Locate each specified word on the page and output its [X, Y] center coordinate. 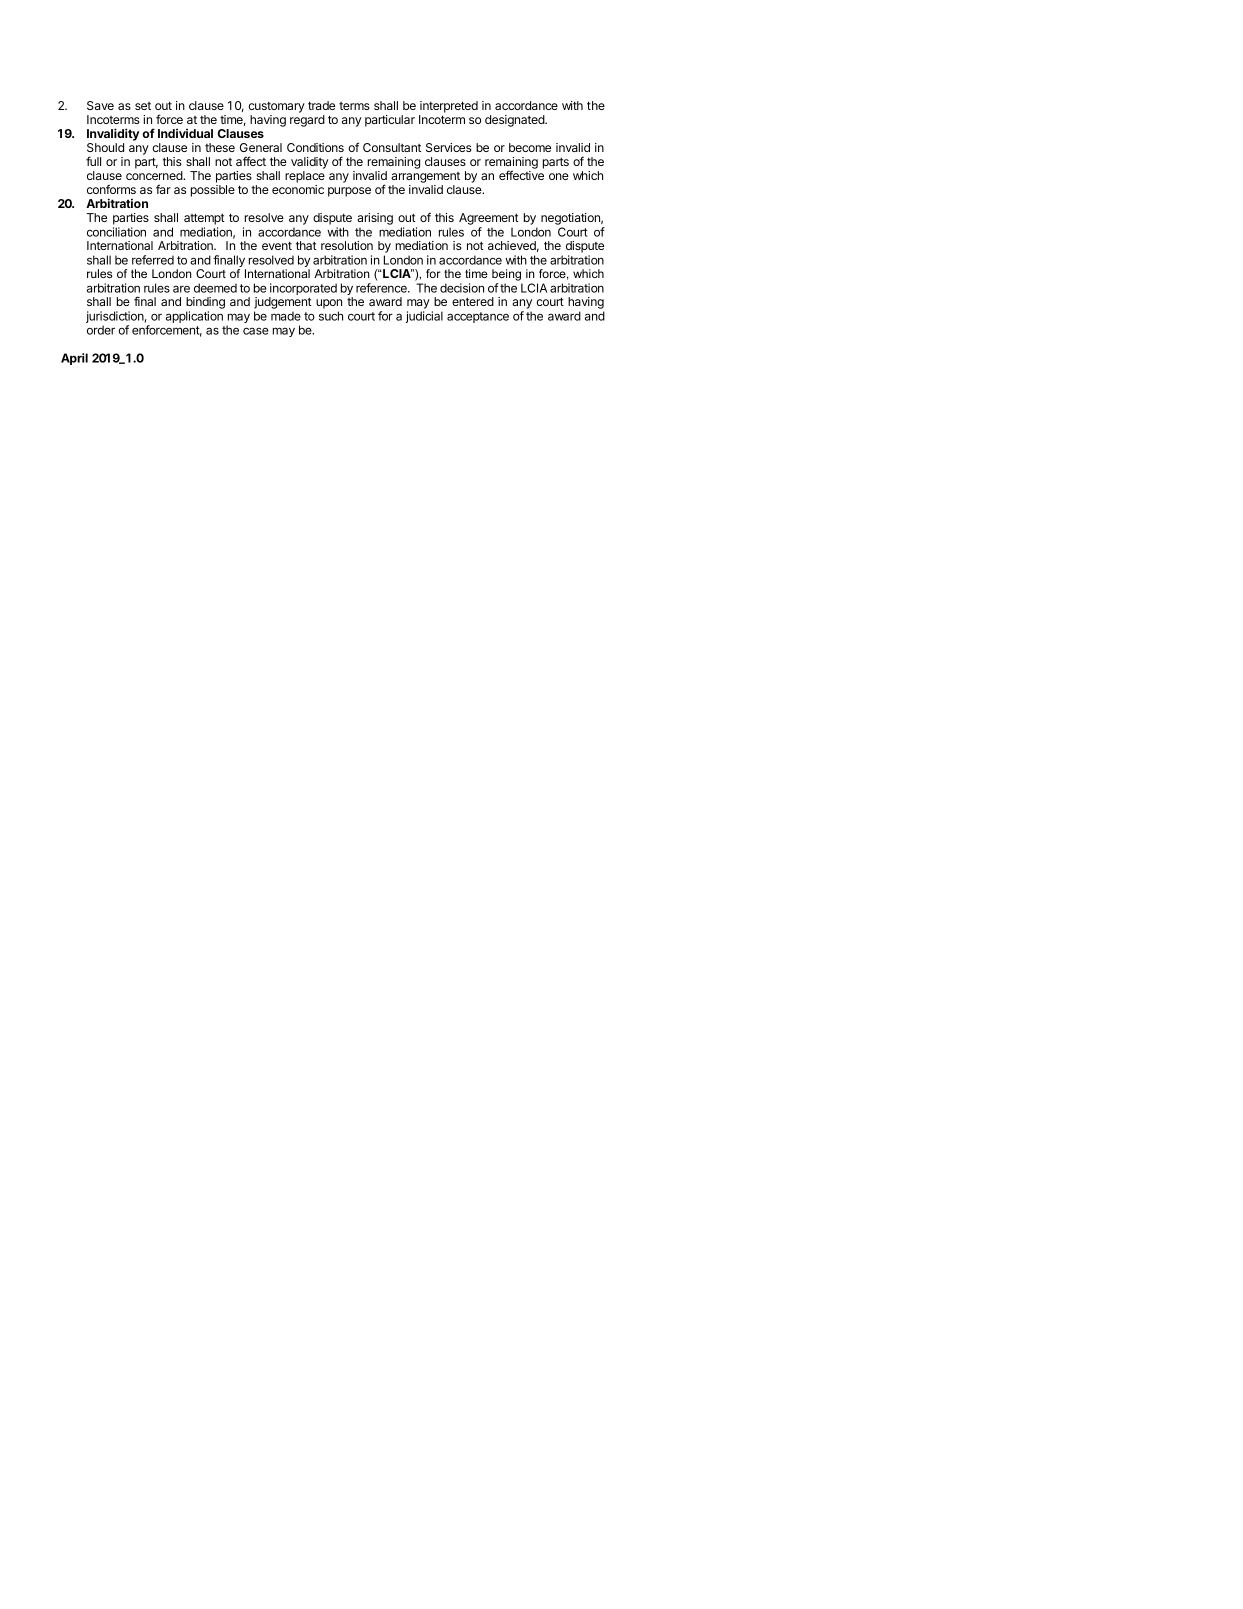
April [74, 359]
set [143, 106]
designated [515, 121]
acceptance [478, 317]
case [256, 331]
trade [321, 105]
